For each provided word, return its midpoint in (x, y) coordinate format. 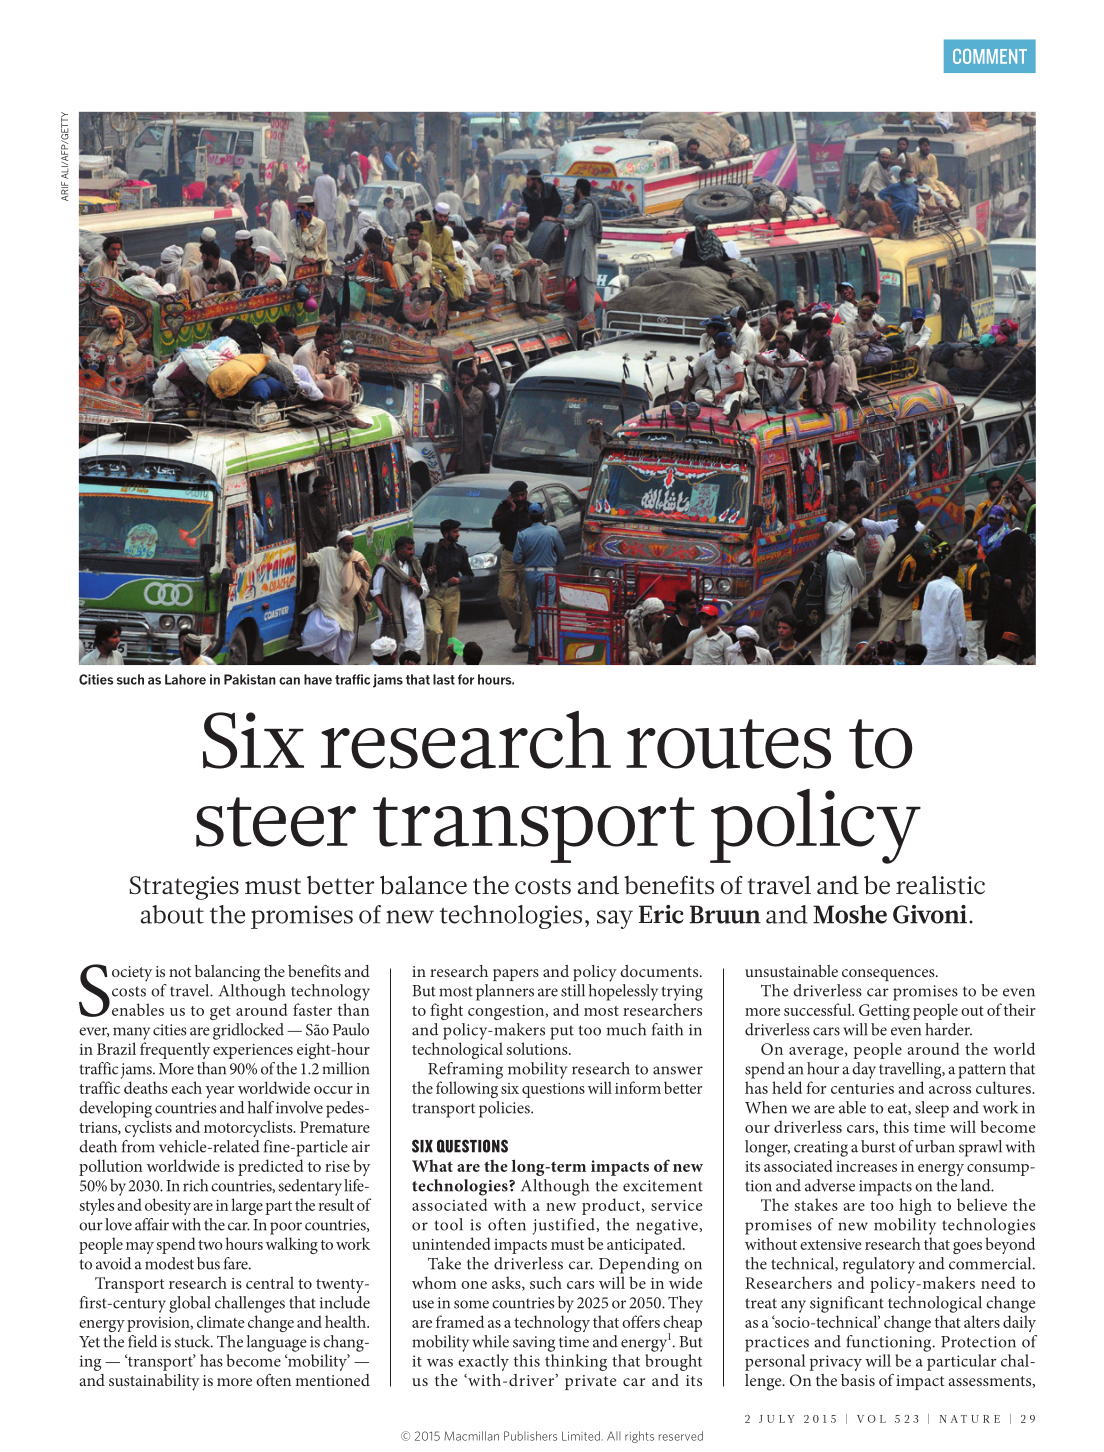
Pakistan (250, 679)
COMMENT (990, 56)
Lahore (185, 679)
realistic (940, 885)
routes (728, 744)
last (444, 679)
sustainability (154, 1382)
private (590, 1382)
